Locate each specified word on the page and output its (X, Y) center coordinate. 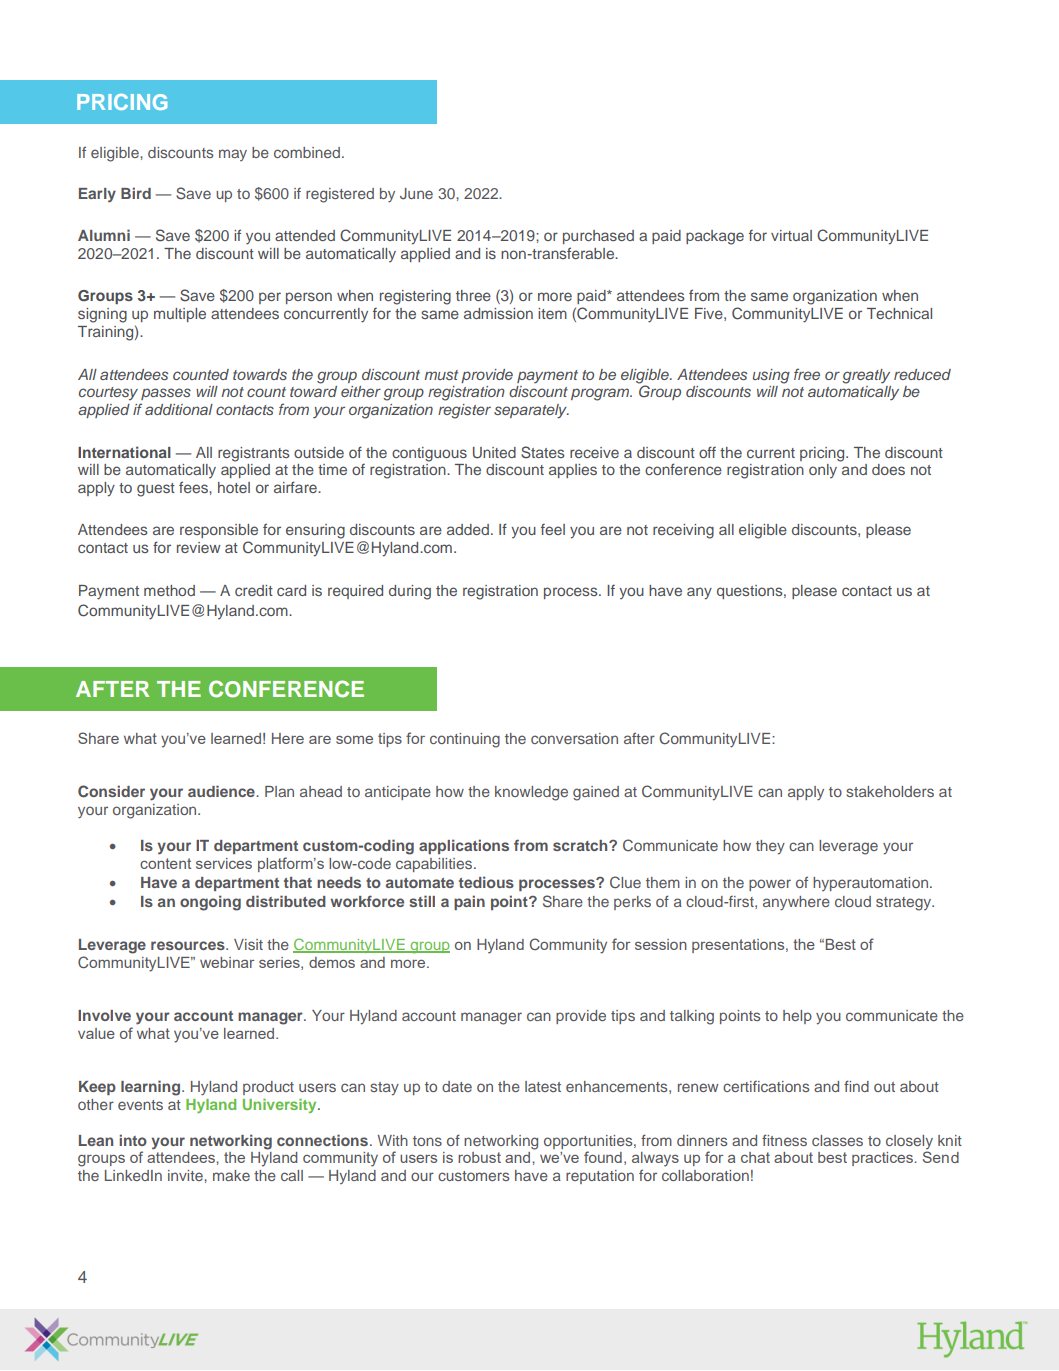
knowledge (531, 793)
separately (531, 411)
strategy (904, 904)
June (416, 193)
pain (469, 902)
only (823, 471)
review (199, 547)
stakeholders (890, 791)
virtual (791, 235)
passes (166, 394)
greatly (866, 376)
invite (186, 1175)
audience (222, 791)
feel (553, 529)
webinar (227, 962)
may (233, 155)
